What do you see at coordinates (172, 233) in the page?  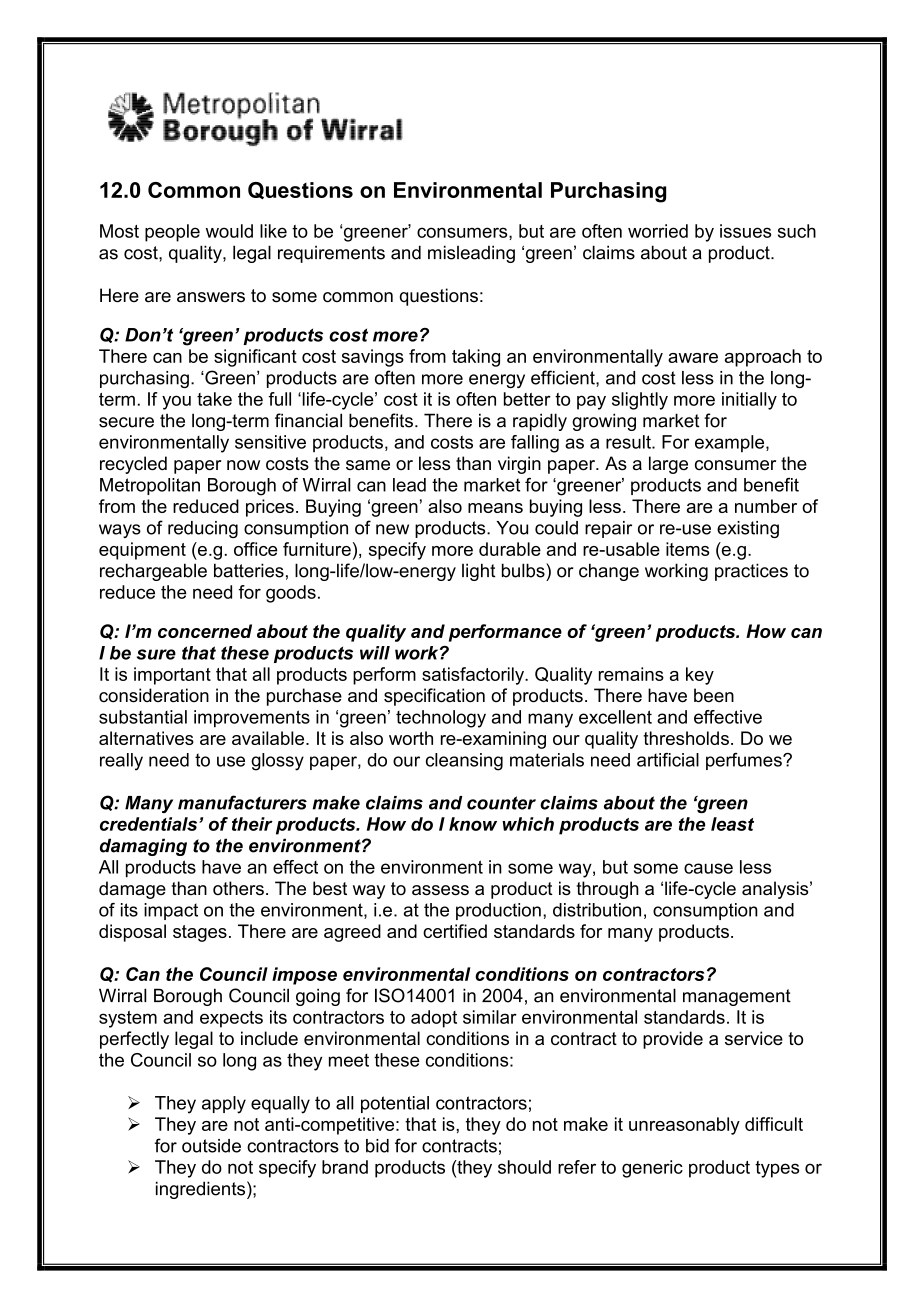 I see `people` at bounding box center [172, 233].
